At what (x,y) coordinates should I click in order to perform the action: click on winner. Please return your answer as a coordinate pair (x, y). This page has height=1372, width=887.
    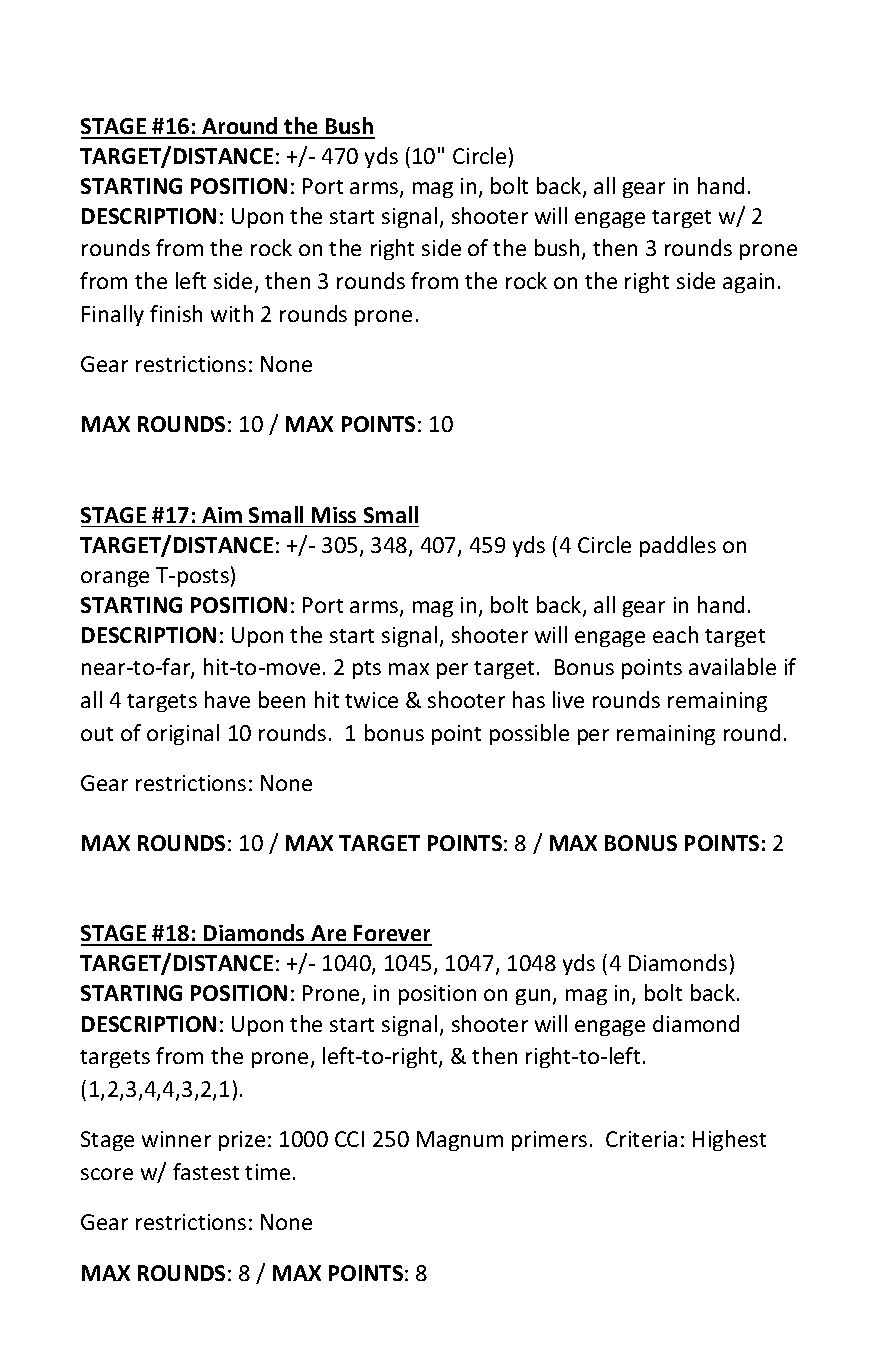
    Looking at the image, I should click on (176, 1139).
